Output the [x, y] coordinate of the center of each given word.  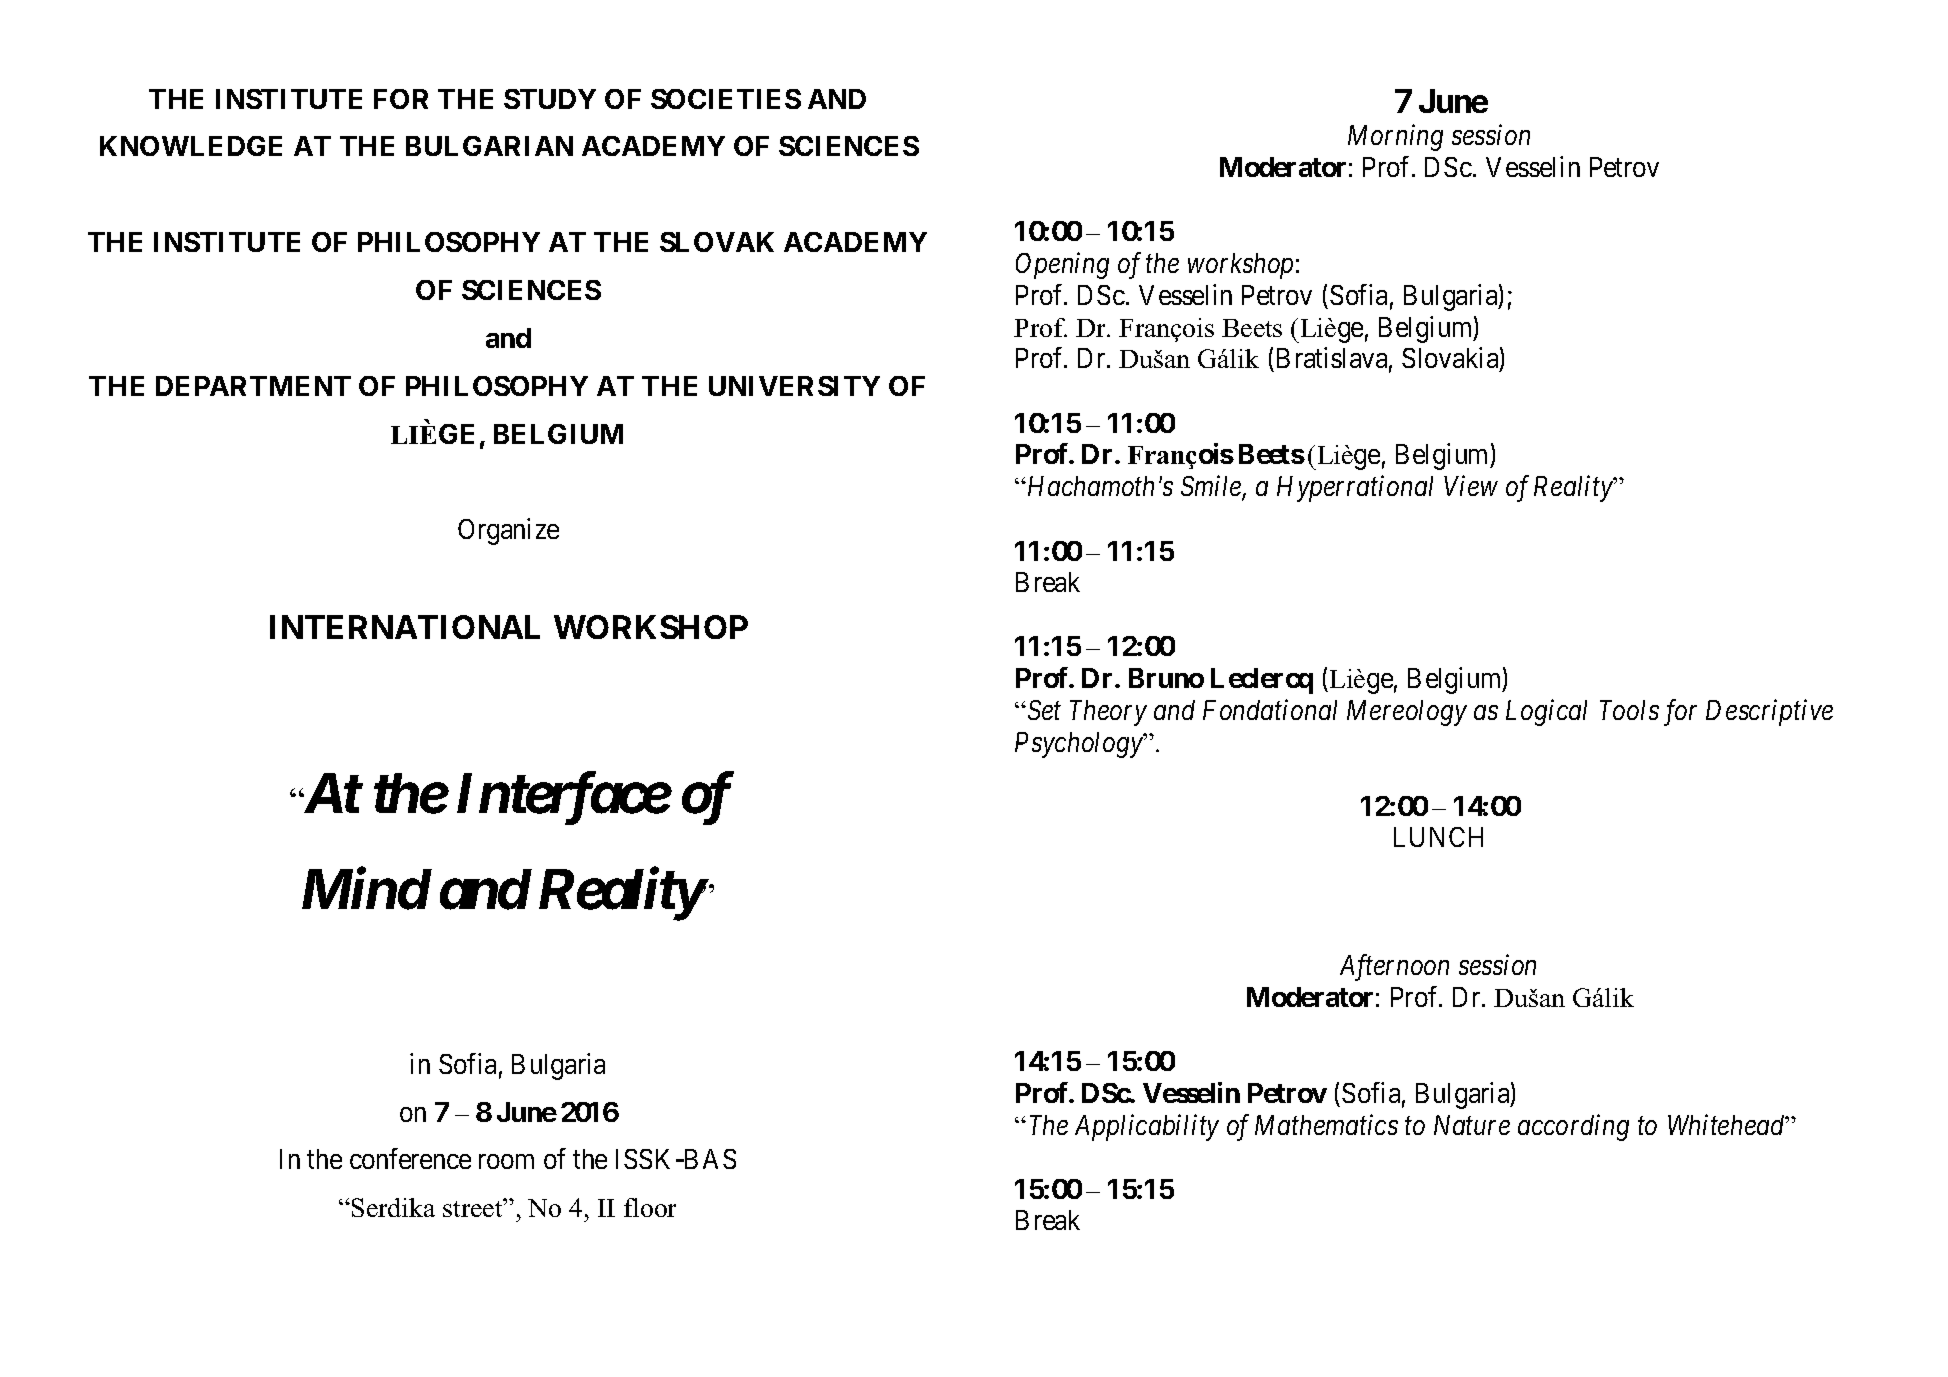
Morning [1395, 138]
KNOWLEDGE [191, 146]
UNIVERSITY [794, 386]
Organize [508, 531]
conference [410, 1158]
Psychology [1080, 745]
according [1573, 1127]
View [1471, 486]
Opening [1062, 265]
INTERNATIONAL [405, 627]
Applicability [1147, 1127]
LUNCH [1438, 837]
